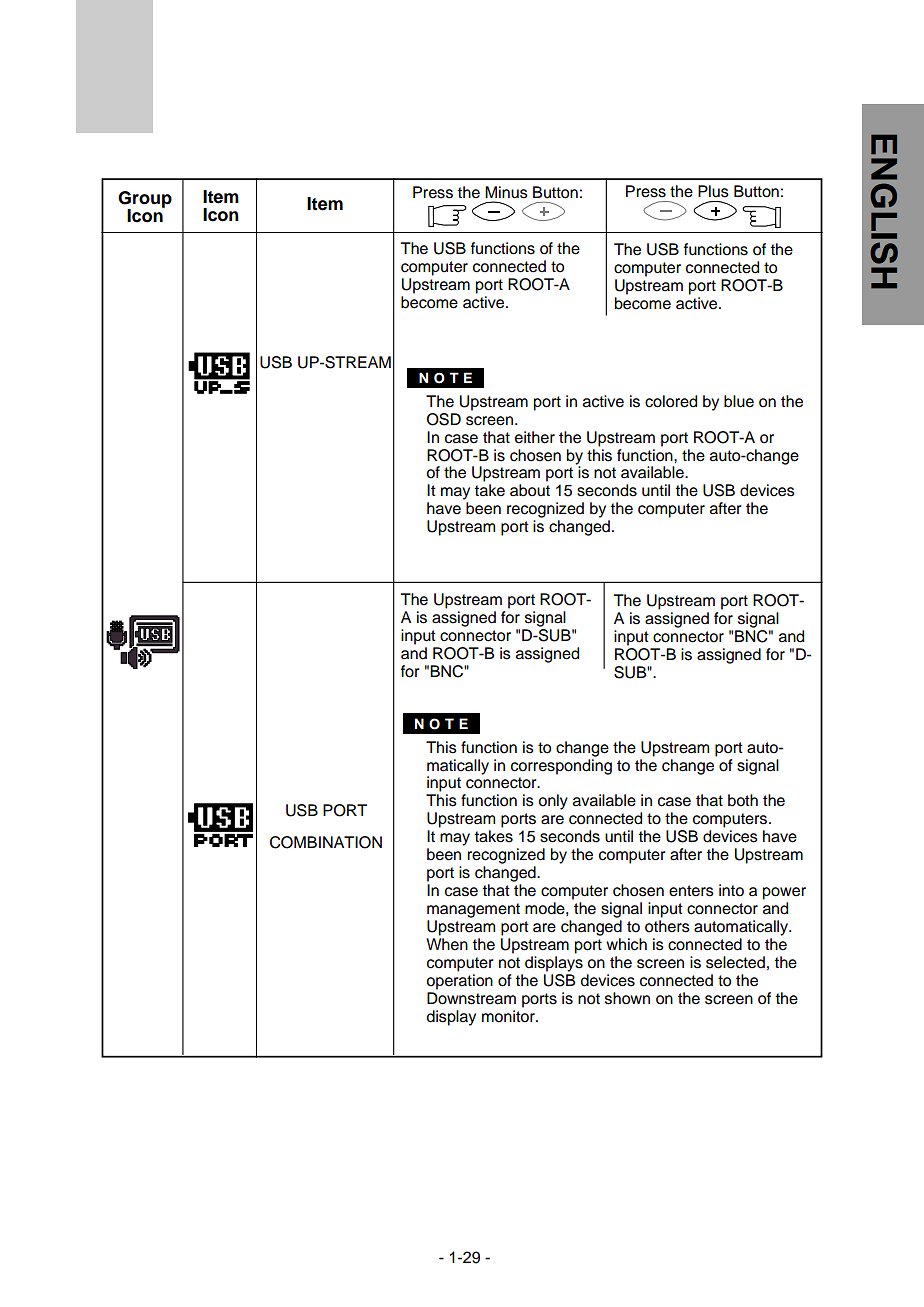 This screenshot has height=1307, width=924. I want to click on Plus, so click(713, 191).
